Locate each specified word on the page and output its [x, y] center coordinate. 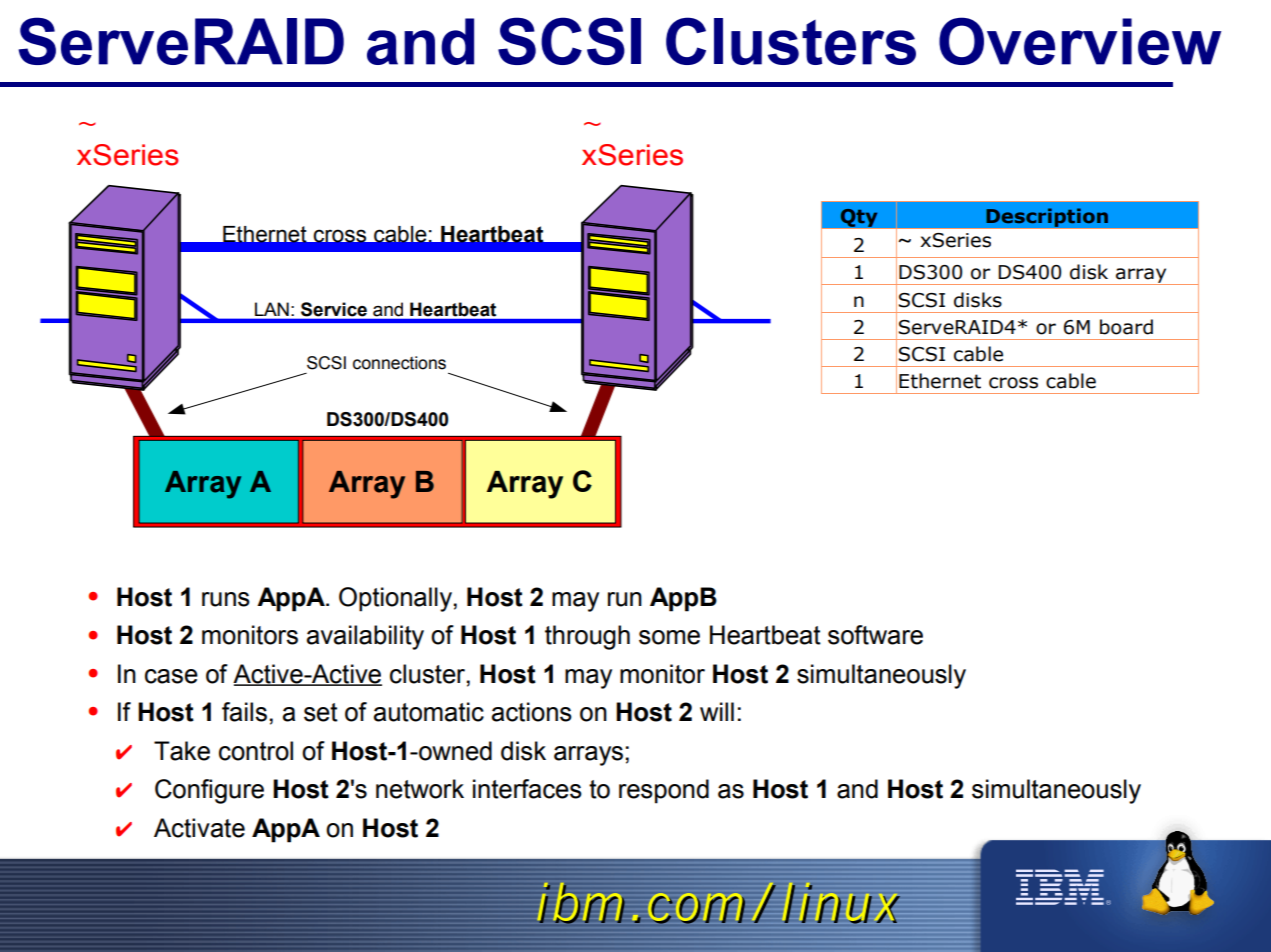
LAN [272, 309]
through [587, 637]
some [669, 637]
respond [664, 791]
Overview [1080, 41]
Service [334, 309]
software [875, 635]
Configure [209, 791]
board [1126, 327]
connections [399, 363]
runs [226, 599]
